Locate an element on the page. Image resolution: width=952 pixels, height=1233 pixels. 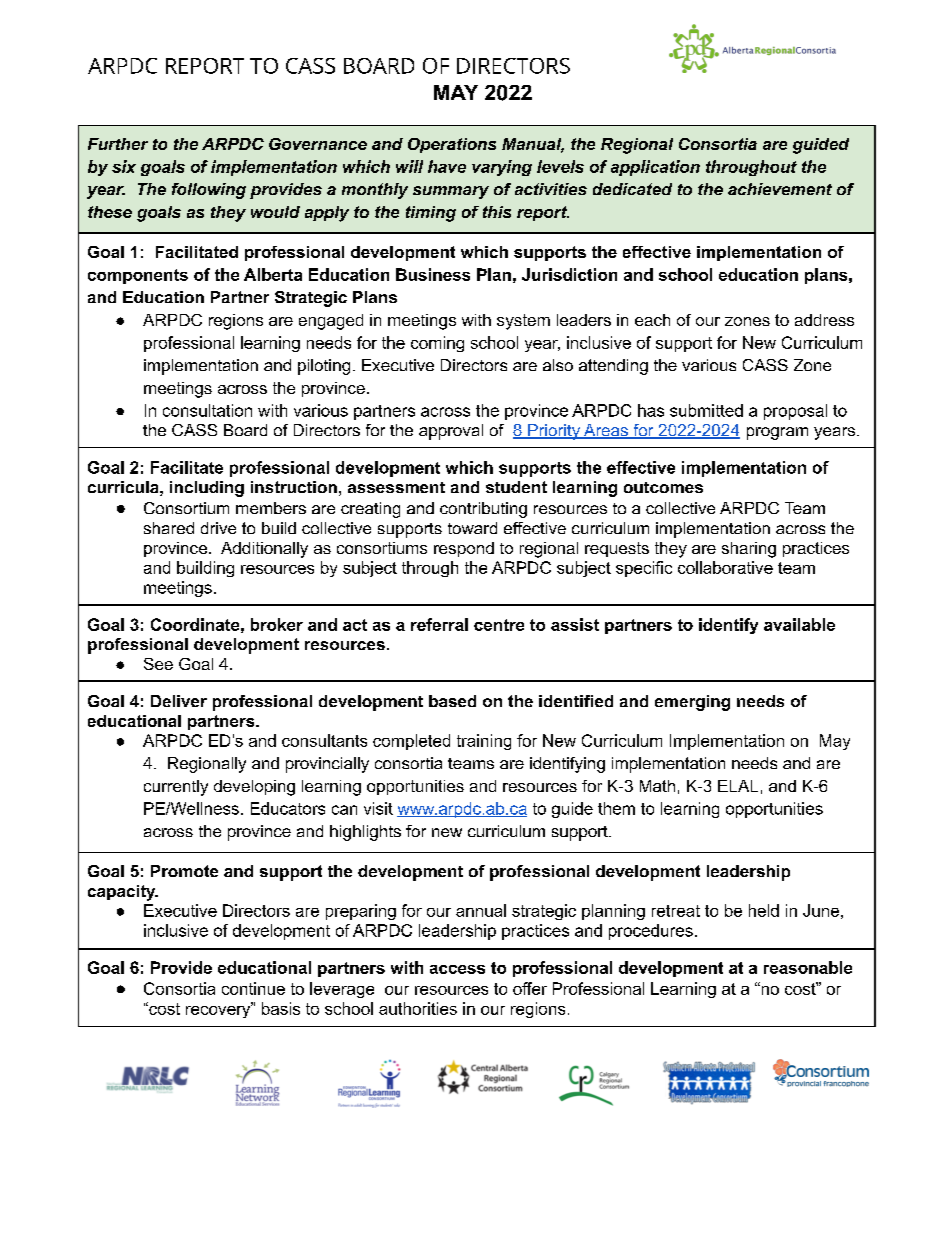
approval is located at coordinates (451, 432).
